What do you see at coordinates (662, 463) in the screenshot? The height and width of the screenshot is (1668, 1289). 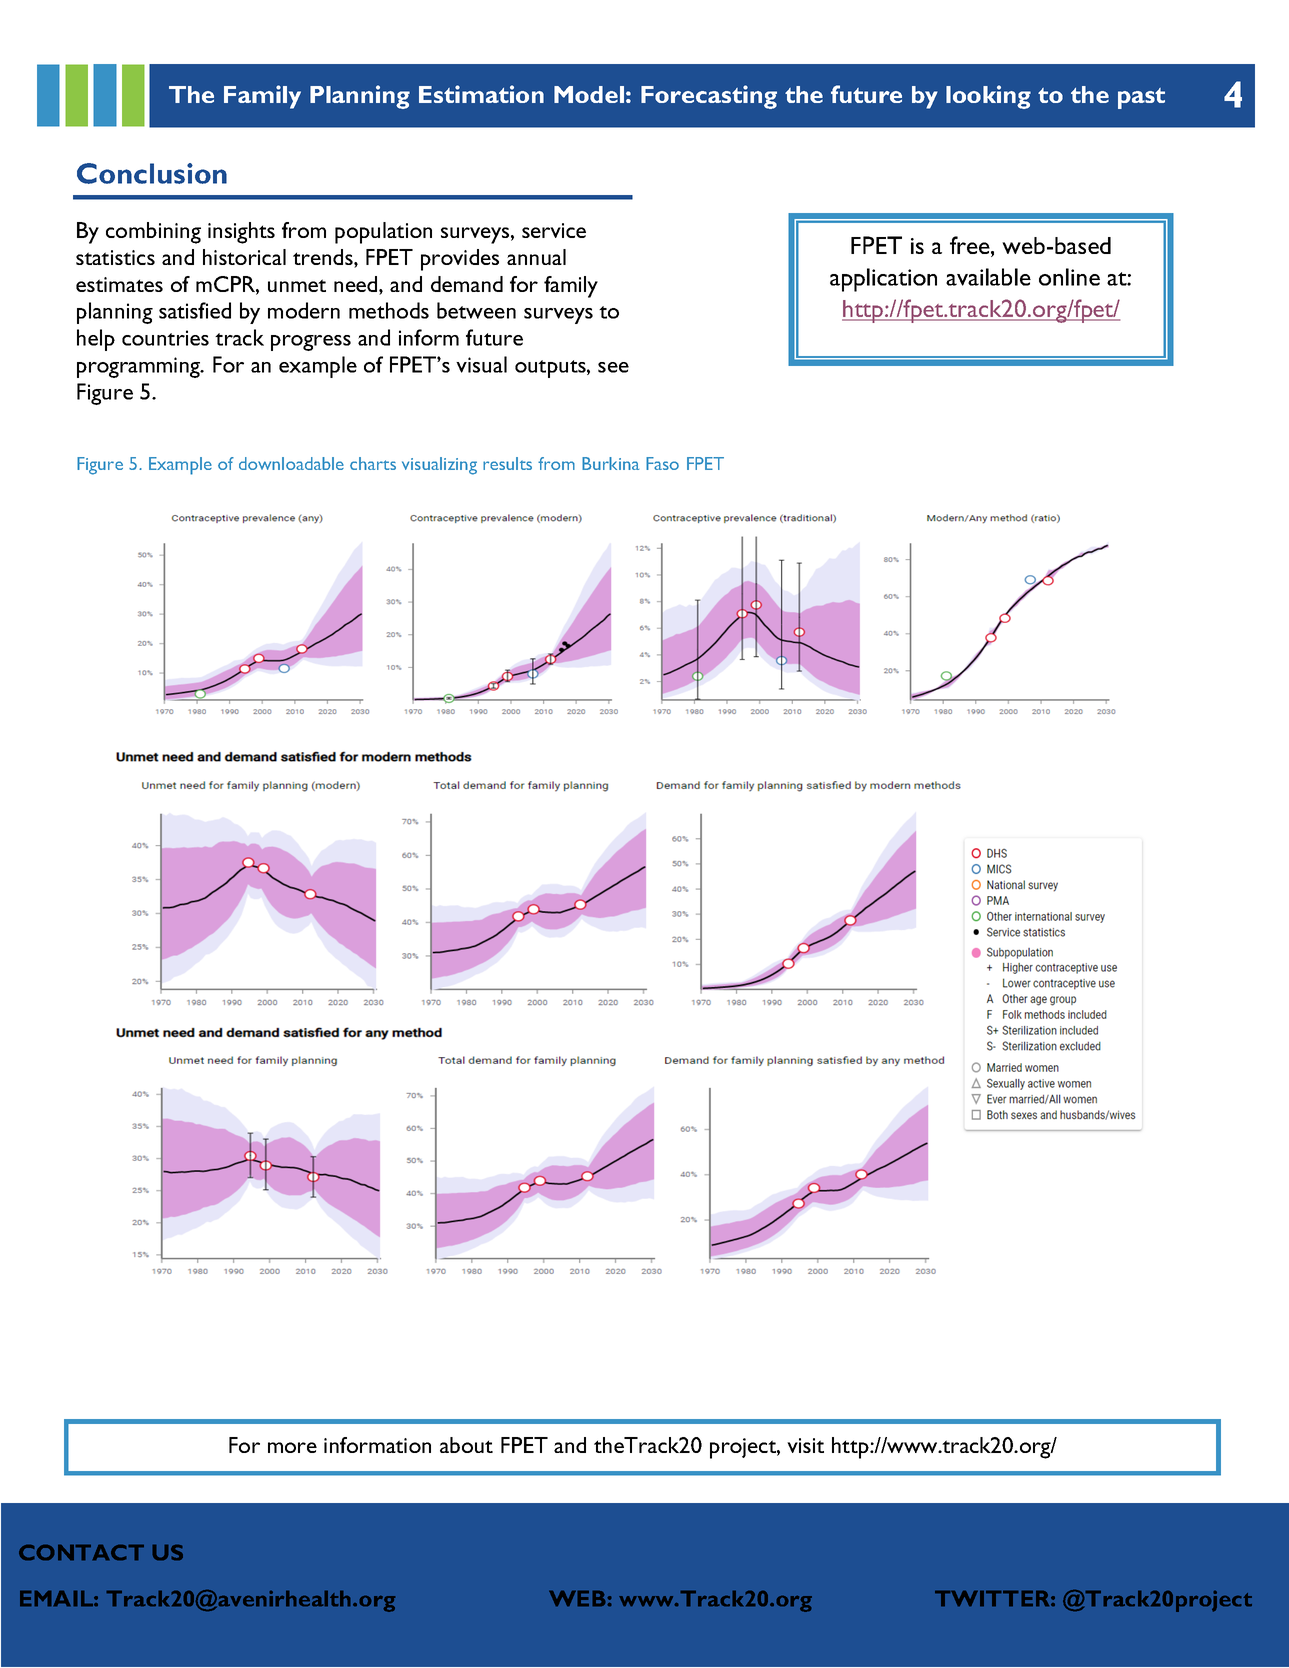 I see `Faso` at bounding box center [662, 463].
